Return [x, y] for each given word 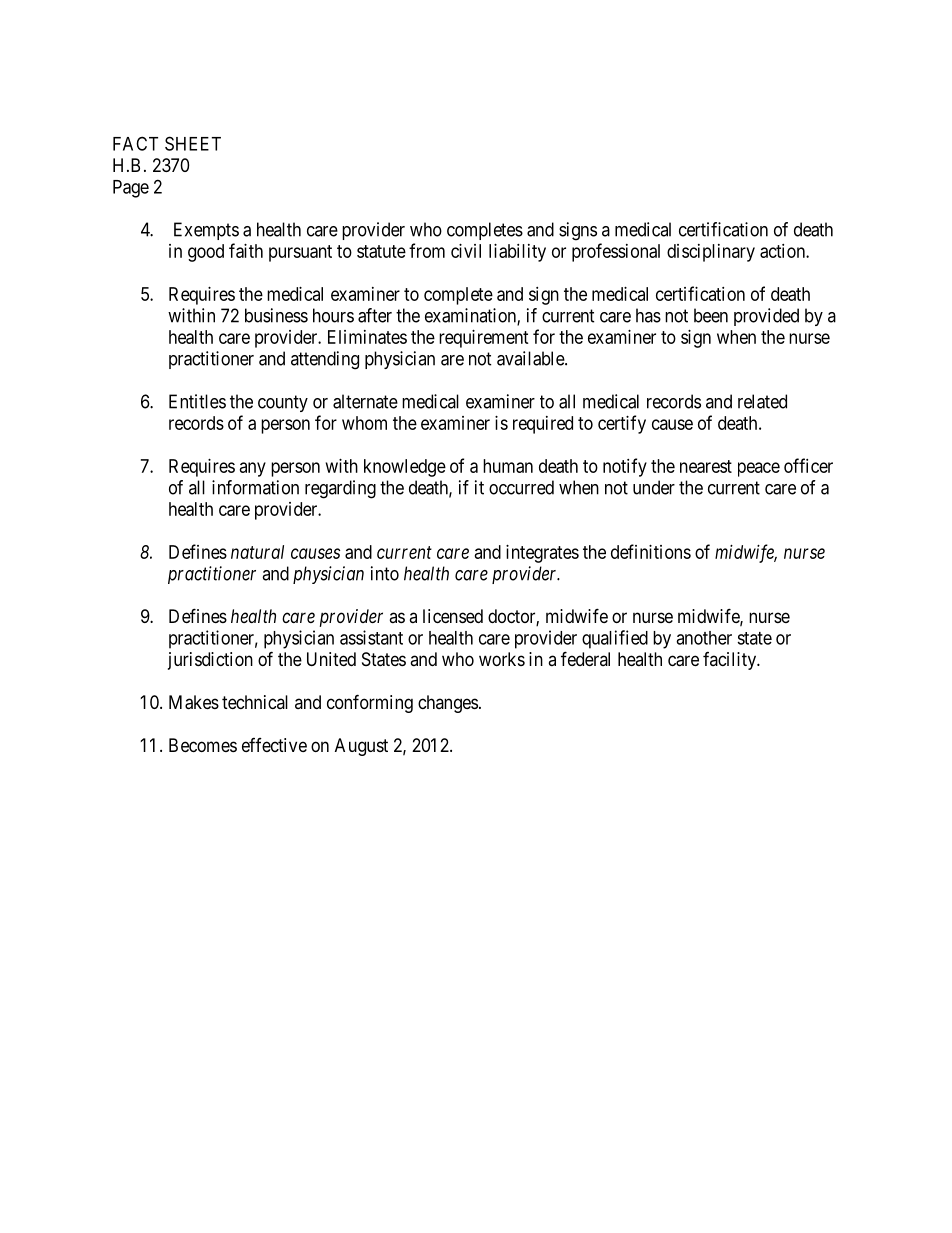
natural [257, 552]
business [276, 315]
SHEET [193, 143]
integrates [542, 554]
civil [466, 251]
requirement [484, 339]
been [711, 315]
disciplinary [711, 253]
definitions [651, 551]
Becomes [203, 745]
